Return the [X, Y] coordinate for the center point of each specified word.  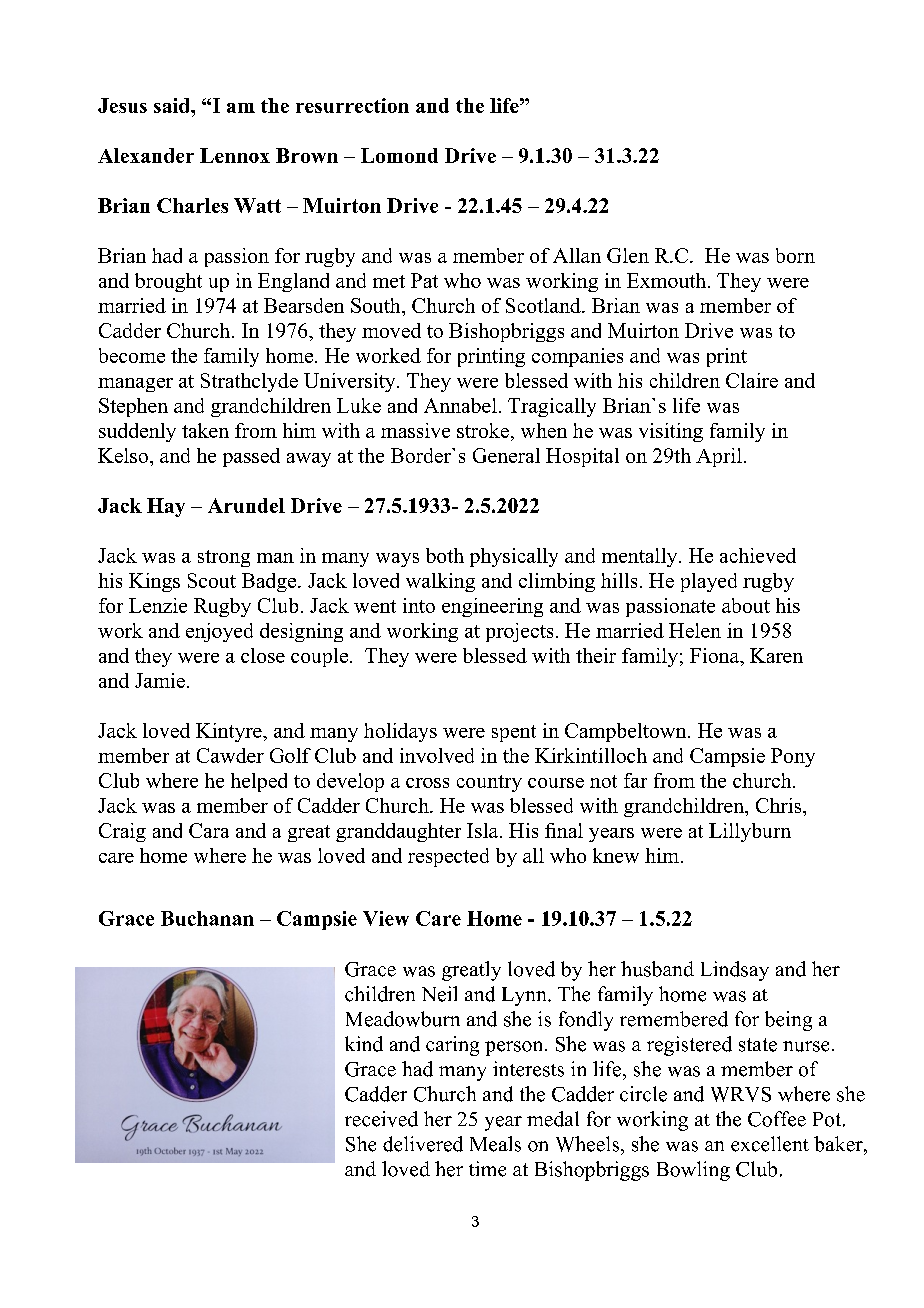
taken [205, 430]
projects [519, 632]
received [381, 1119]
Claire [752, 380]
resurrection [352, 105]
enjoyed [219, 632]
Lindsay [735, 971]
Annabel [460, 405]
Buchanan [207, 918]
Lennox [235, 155]
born [795, 255]
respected [448, 857]
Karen [776, 655]
